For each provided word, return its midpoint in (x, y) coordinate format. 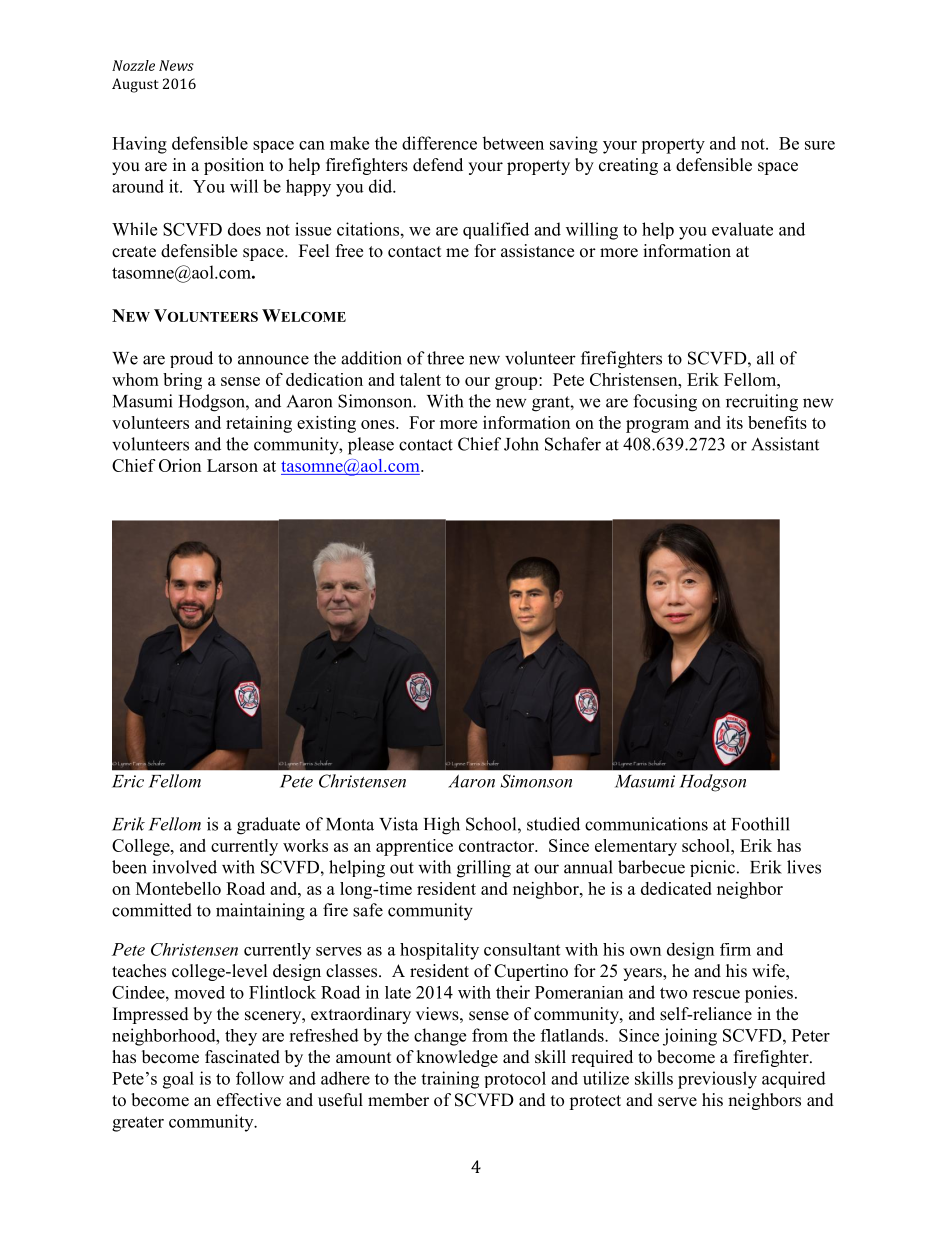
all (765, 358)
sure (820, 145)
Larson (232, 465)
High (442, 826)
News (176, 65)
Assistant (785, 444)
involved (184, 867)
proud (191, 359)
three (445, 358)
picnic (712, 868)
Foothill (761, 824)
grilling (484, 869)
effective (249, 1100)
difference (439, 143)
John (521, 444)
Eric (128, 781)
